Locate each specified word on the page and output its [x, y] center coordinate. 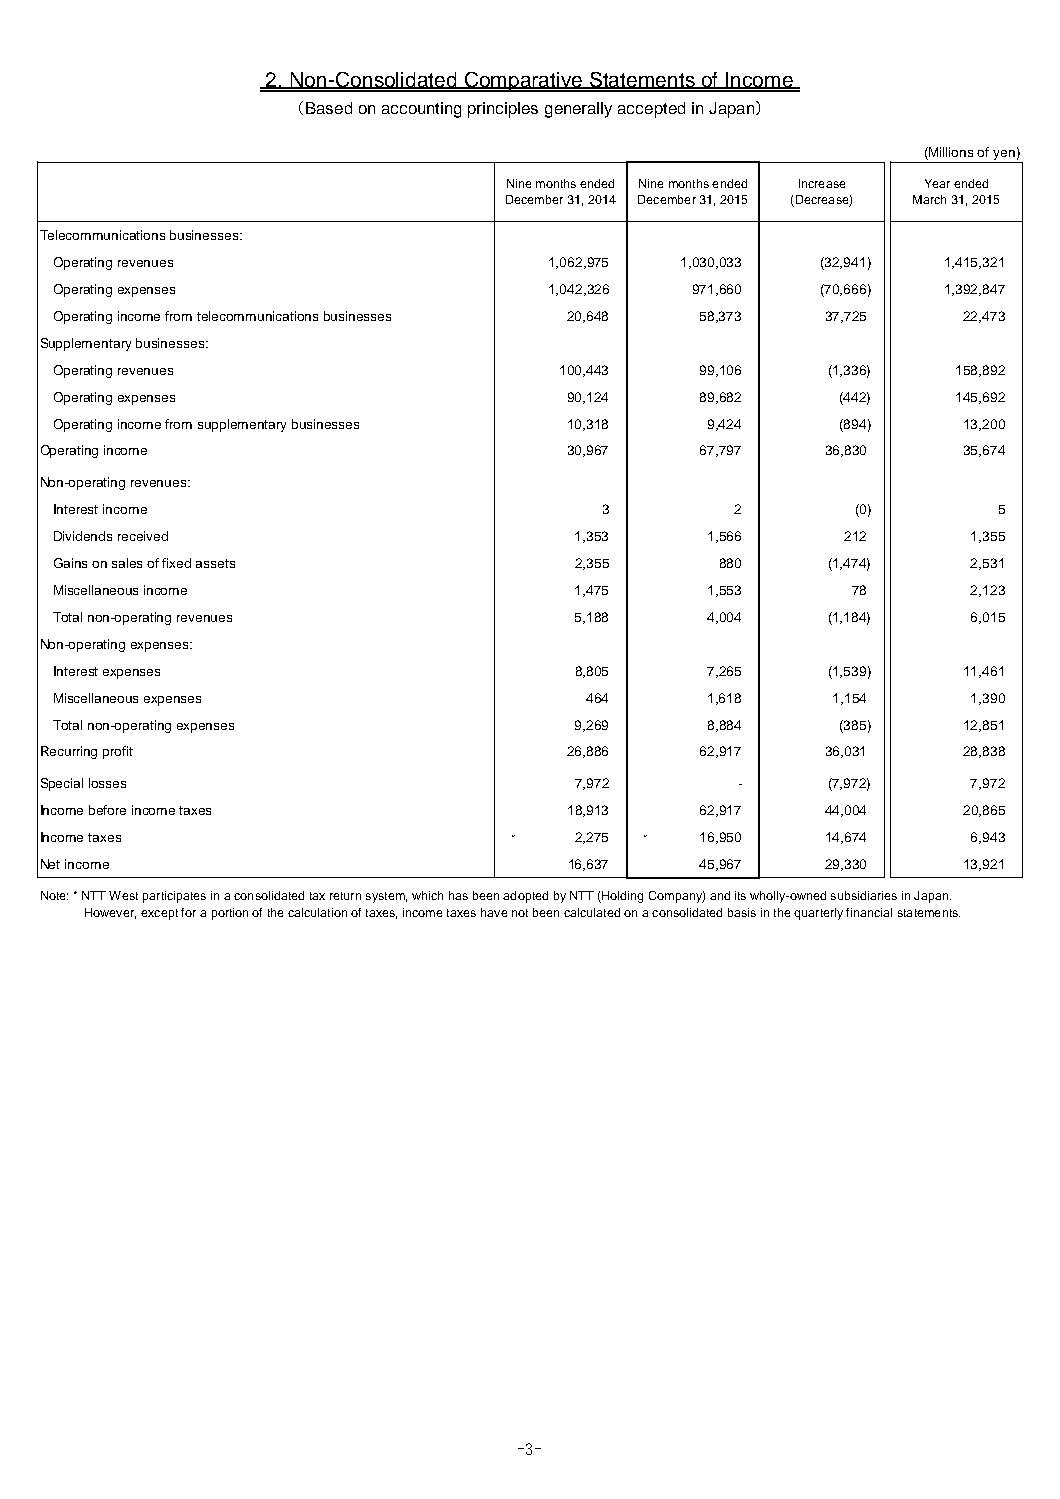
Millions [951, 152]
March [929, 199]
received [143, 536]
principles [503, 110]
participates [174, 897]
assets [215, 563]
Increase [822, 183]
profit [118, 752]
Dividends [83, 536]
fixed [176, 563]
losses [107, 783]
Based [329, 108]
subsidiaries [864, 895]
